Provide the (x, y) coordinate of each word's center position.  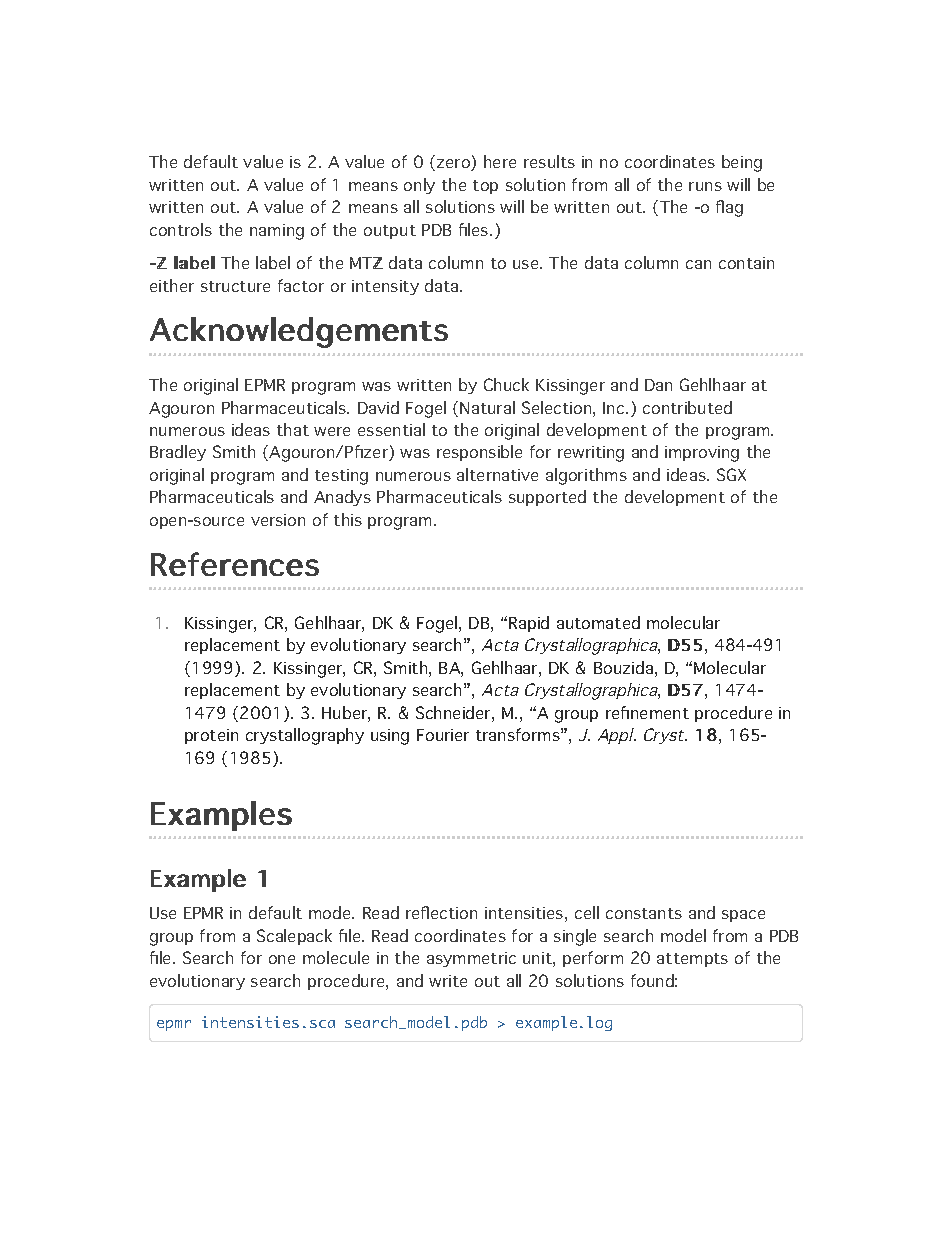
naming (277, 232)
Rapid (529, 624)
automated (598, 622)
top (485, 187)
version (278, 520)
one (282, 959)
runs (705, 186)
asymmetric (471, 959)
